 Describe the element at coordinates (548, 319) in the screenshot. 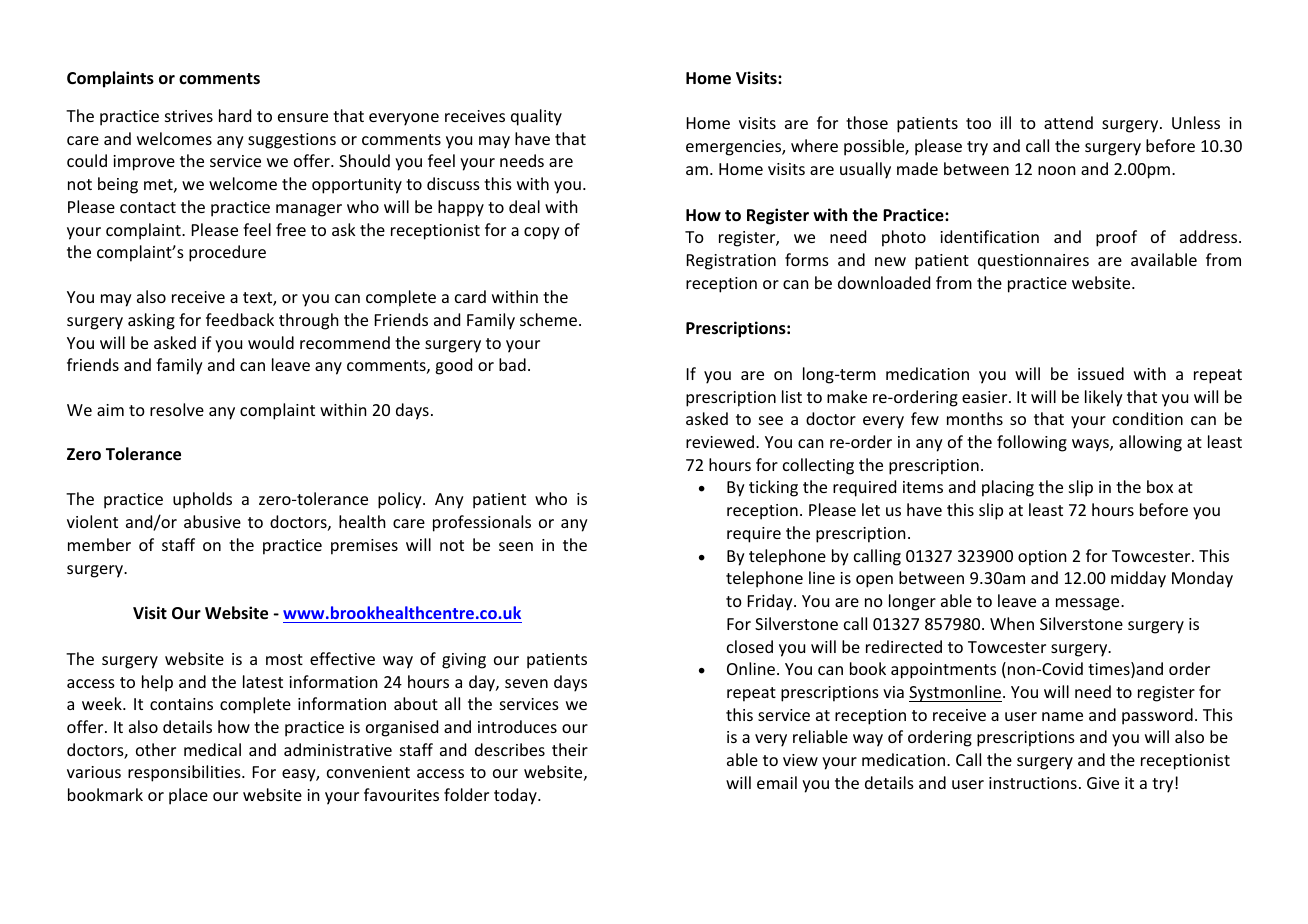

I see `scheme` at that location.
